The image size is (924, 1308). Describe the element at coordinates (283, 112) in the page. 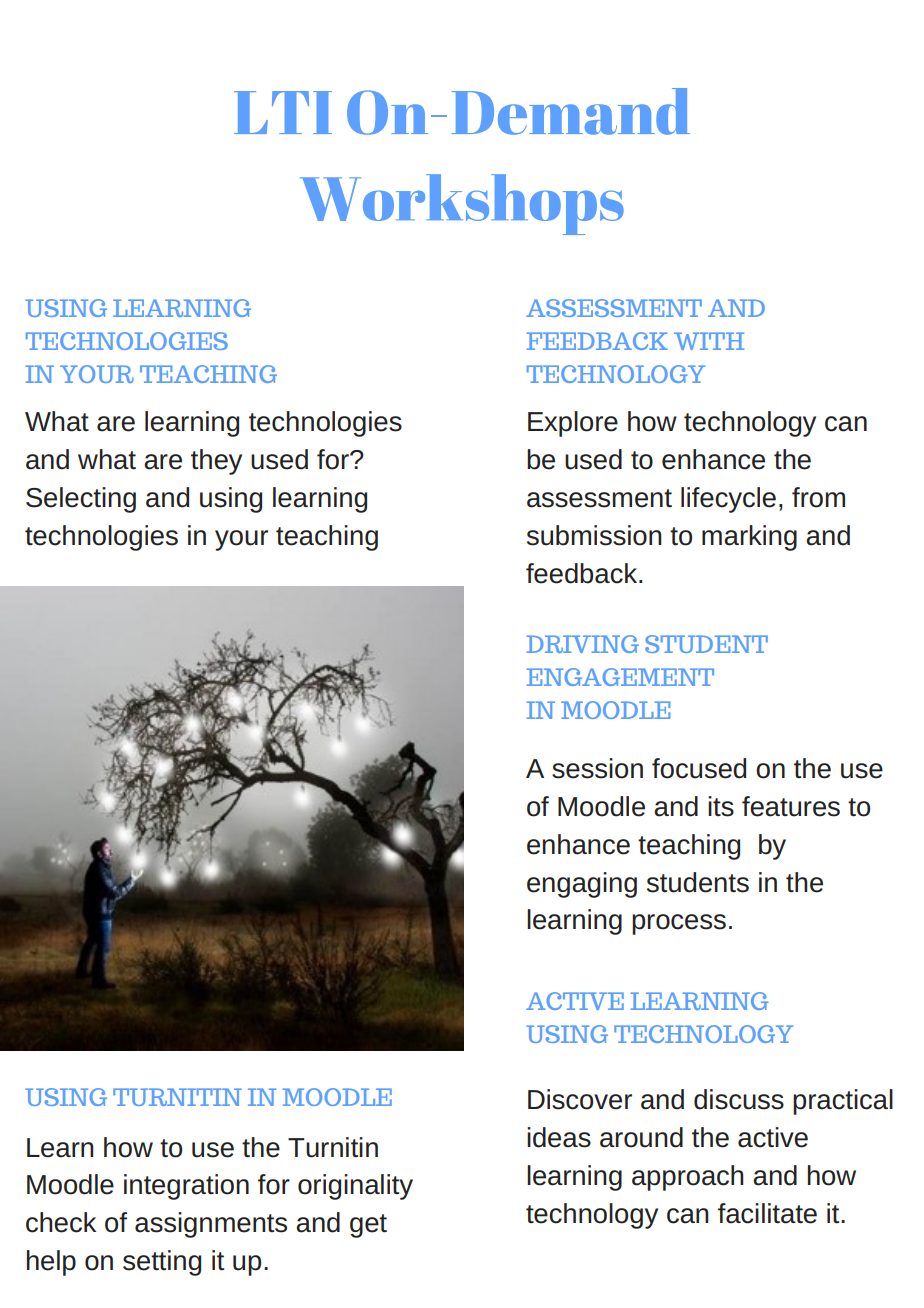

I see `LTI` at that location.
